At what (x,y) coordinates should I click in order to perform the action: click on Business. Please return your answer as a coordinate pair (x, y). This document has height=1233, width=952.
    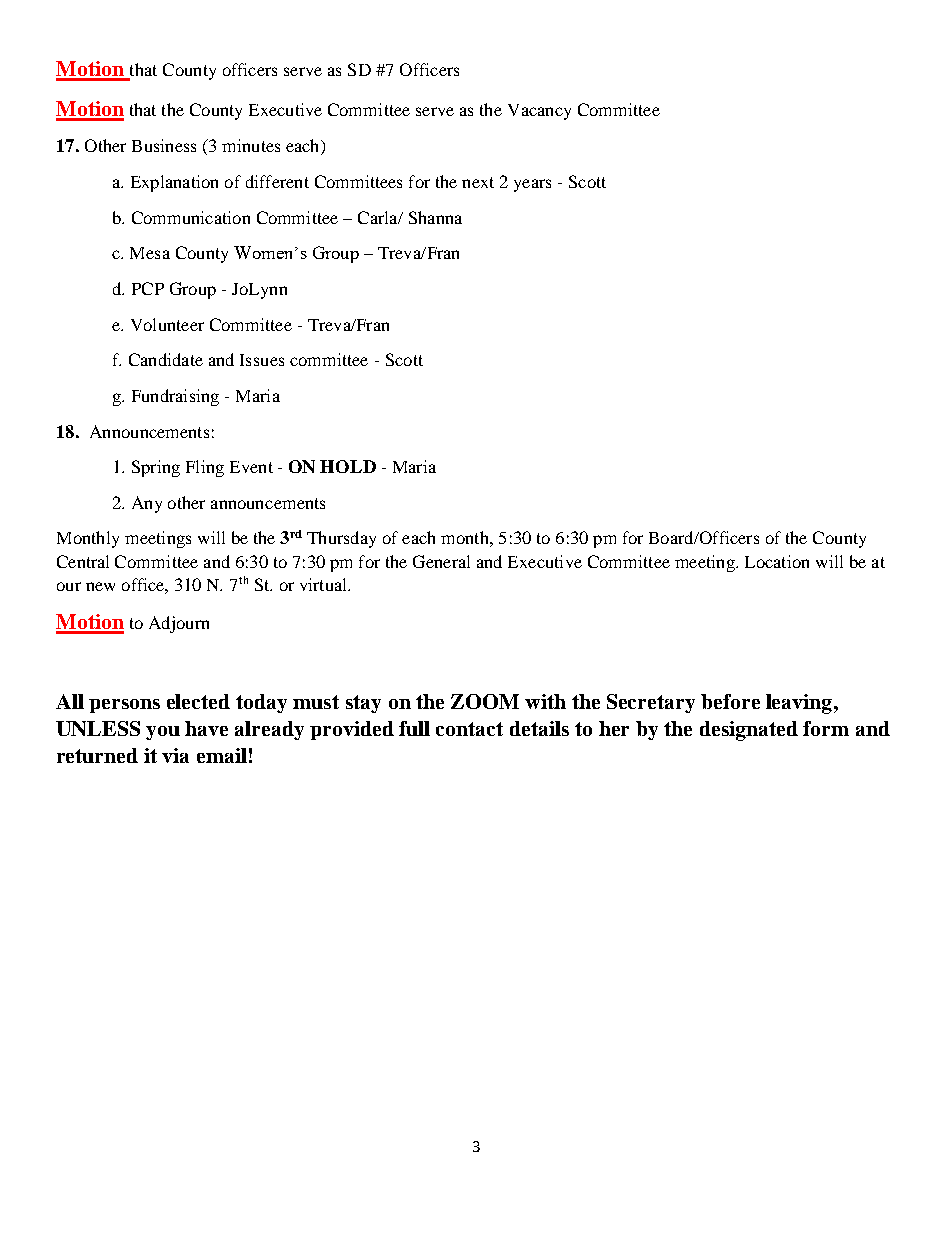
    Looking at the image, I should click on (164, 145).
